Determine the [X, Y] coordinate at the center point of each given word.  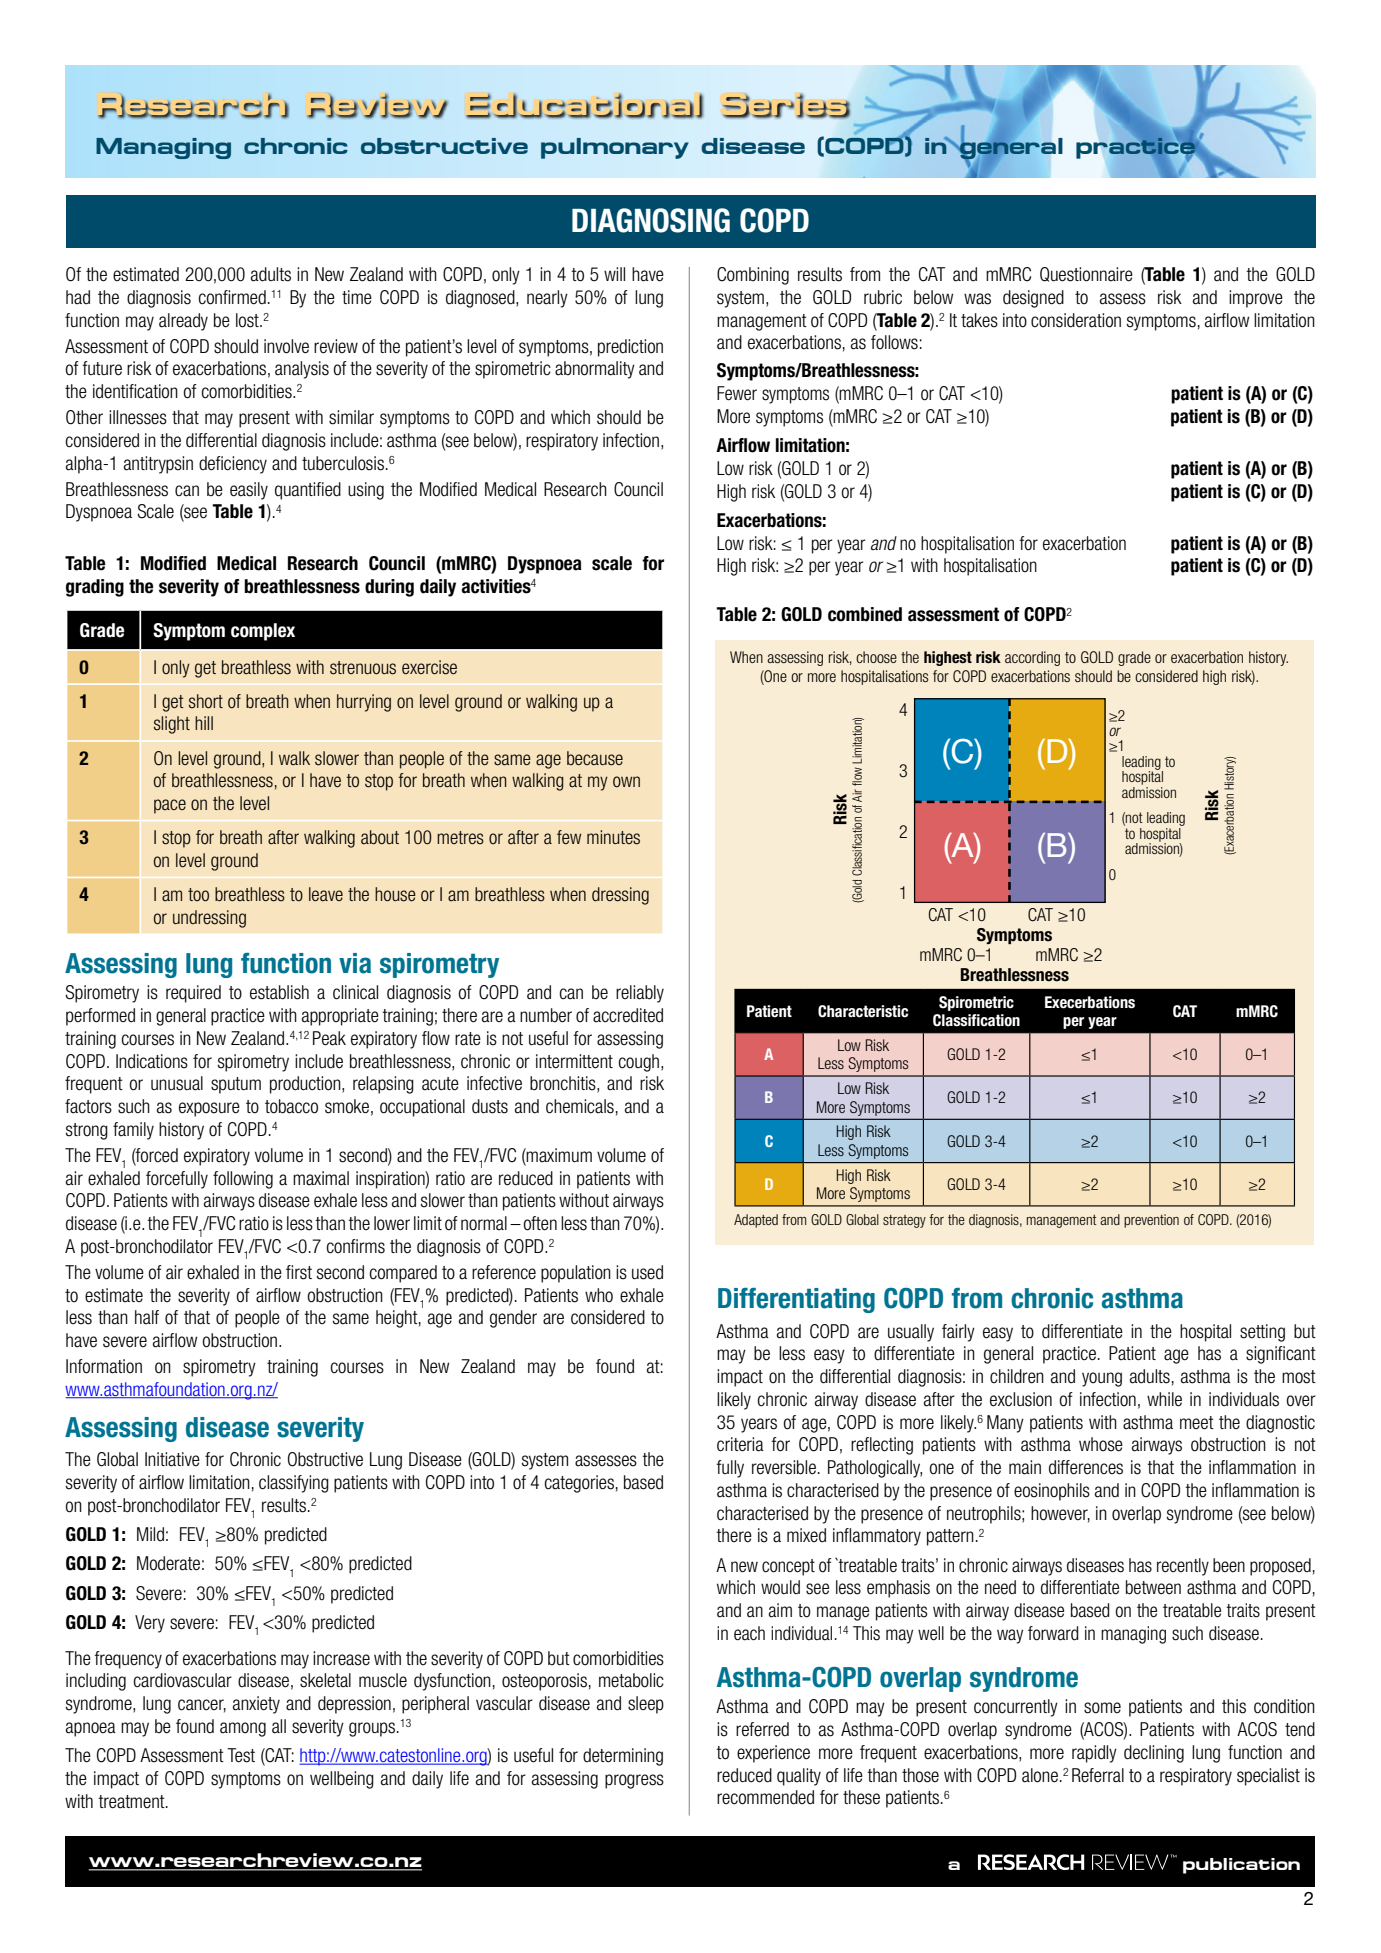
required [193, 994]
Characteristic [863, 1011]
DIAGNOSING [651, 220]
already [183, 322]
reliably [640, 994]
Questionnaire [1086, 274]
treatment [132, 1802]
